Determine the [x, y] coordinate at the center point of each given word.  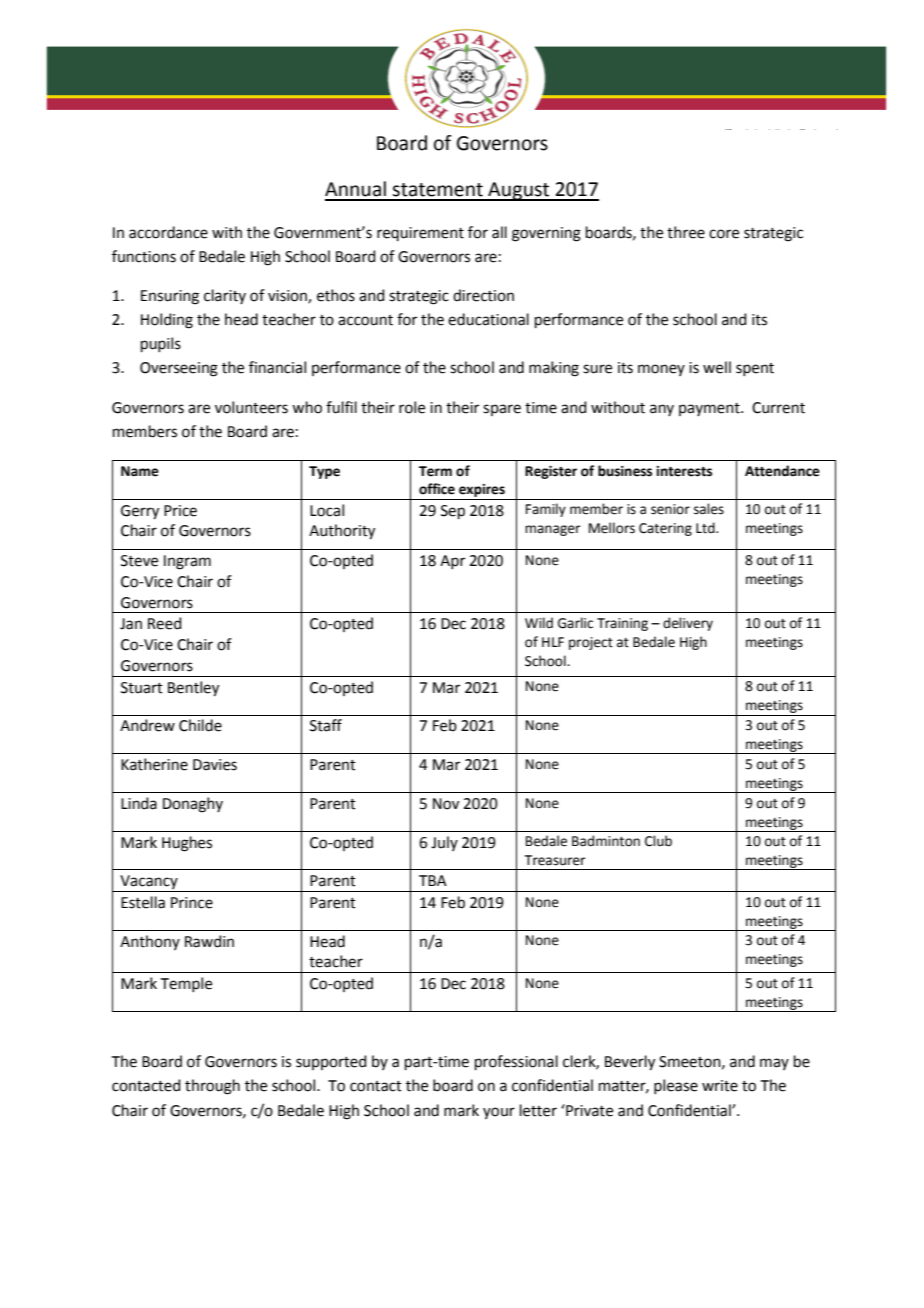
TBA [433, 880]
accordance [168, 232]
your [499, 1113]
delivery [688, 624]
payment [710, 409]
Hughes [187, 844]
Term [435, 471]
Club [658, 841]
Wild [539, 622]
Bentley [193, 689]
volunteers [251, 407]
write [720, 1086]
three [686, 232]
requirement [420, 234]
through [212, 1087]
